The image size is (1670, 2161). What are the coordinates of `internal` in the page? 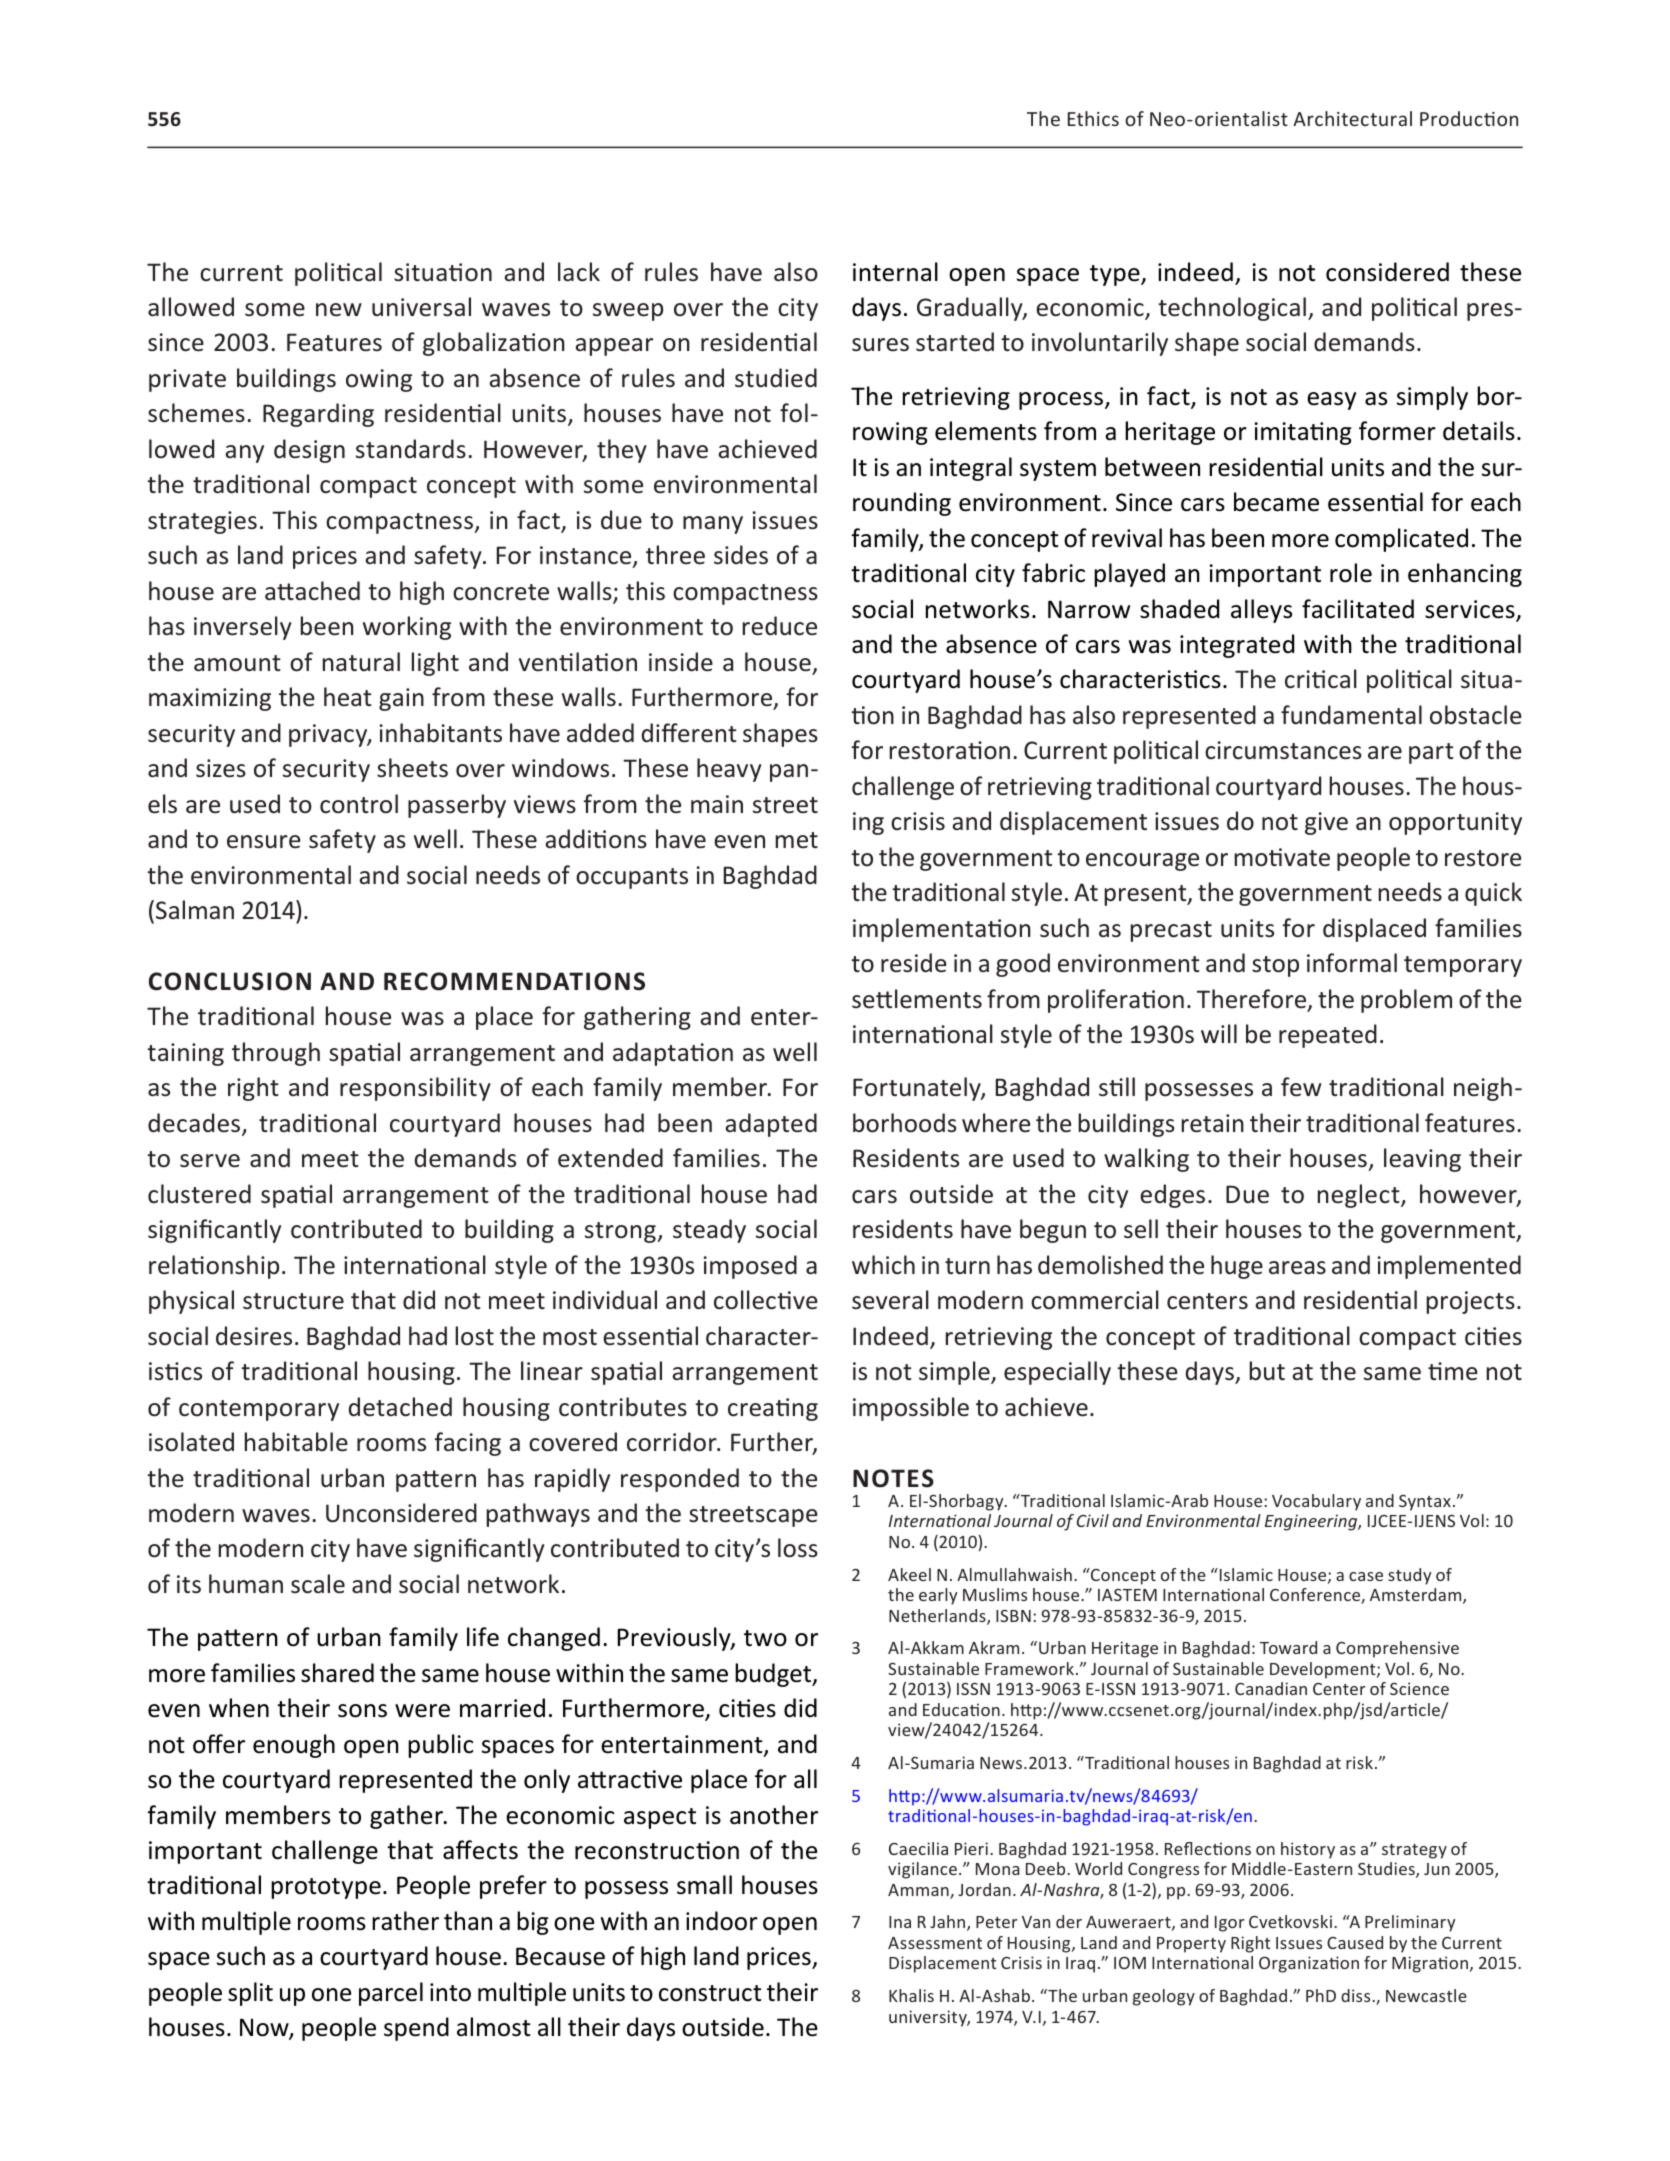 It's located at (895, 272).
